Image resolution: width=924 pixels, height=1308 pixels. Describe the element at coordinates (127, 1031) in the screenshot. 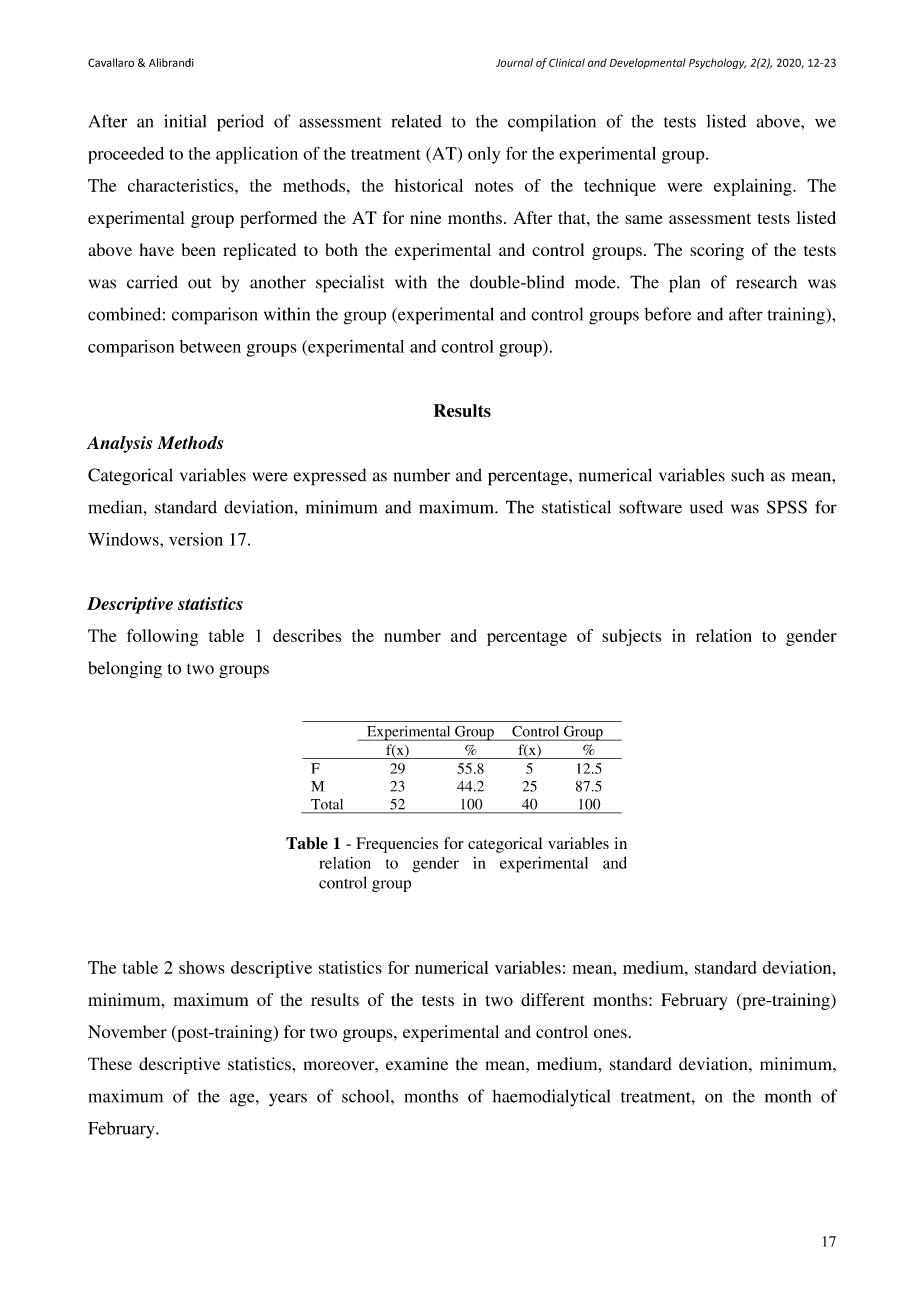

I see `November` at that location.
